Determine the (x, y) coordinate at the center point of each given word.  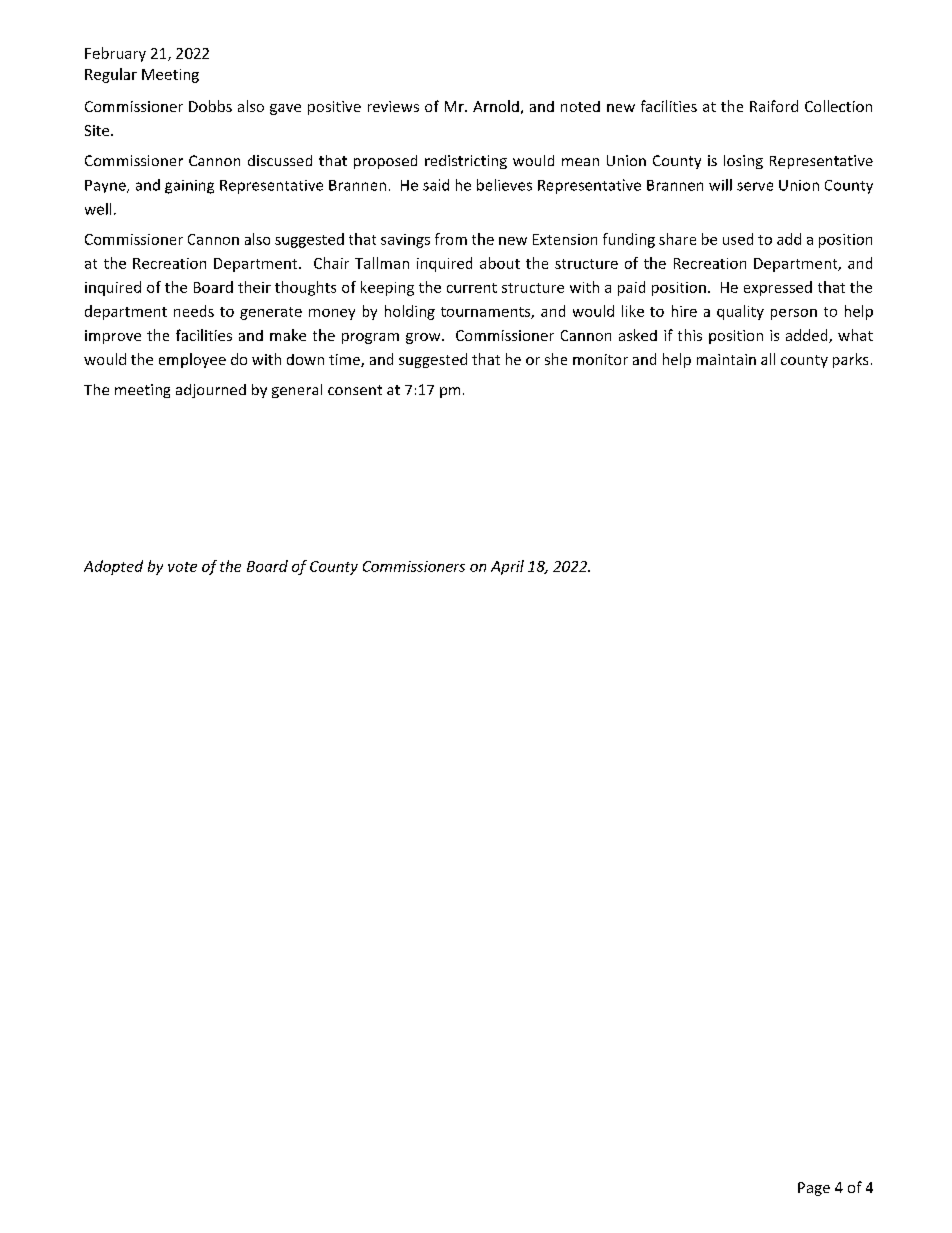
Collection (838, 106)
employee (192, 360)
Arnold (496, 106)
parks (850, 360)
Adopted (113, 567)
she (556, 359)
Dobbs (210, 106)
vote (182, 567)
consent (355, 390)
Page (814, 1189)
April (507, 567)
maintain (726, 359)
